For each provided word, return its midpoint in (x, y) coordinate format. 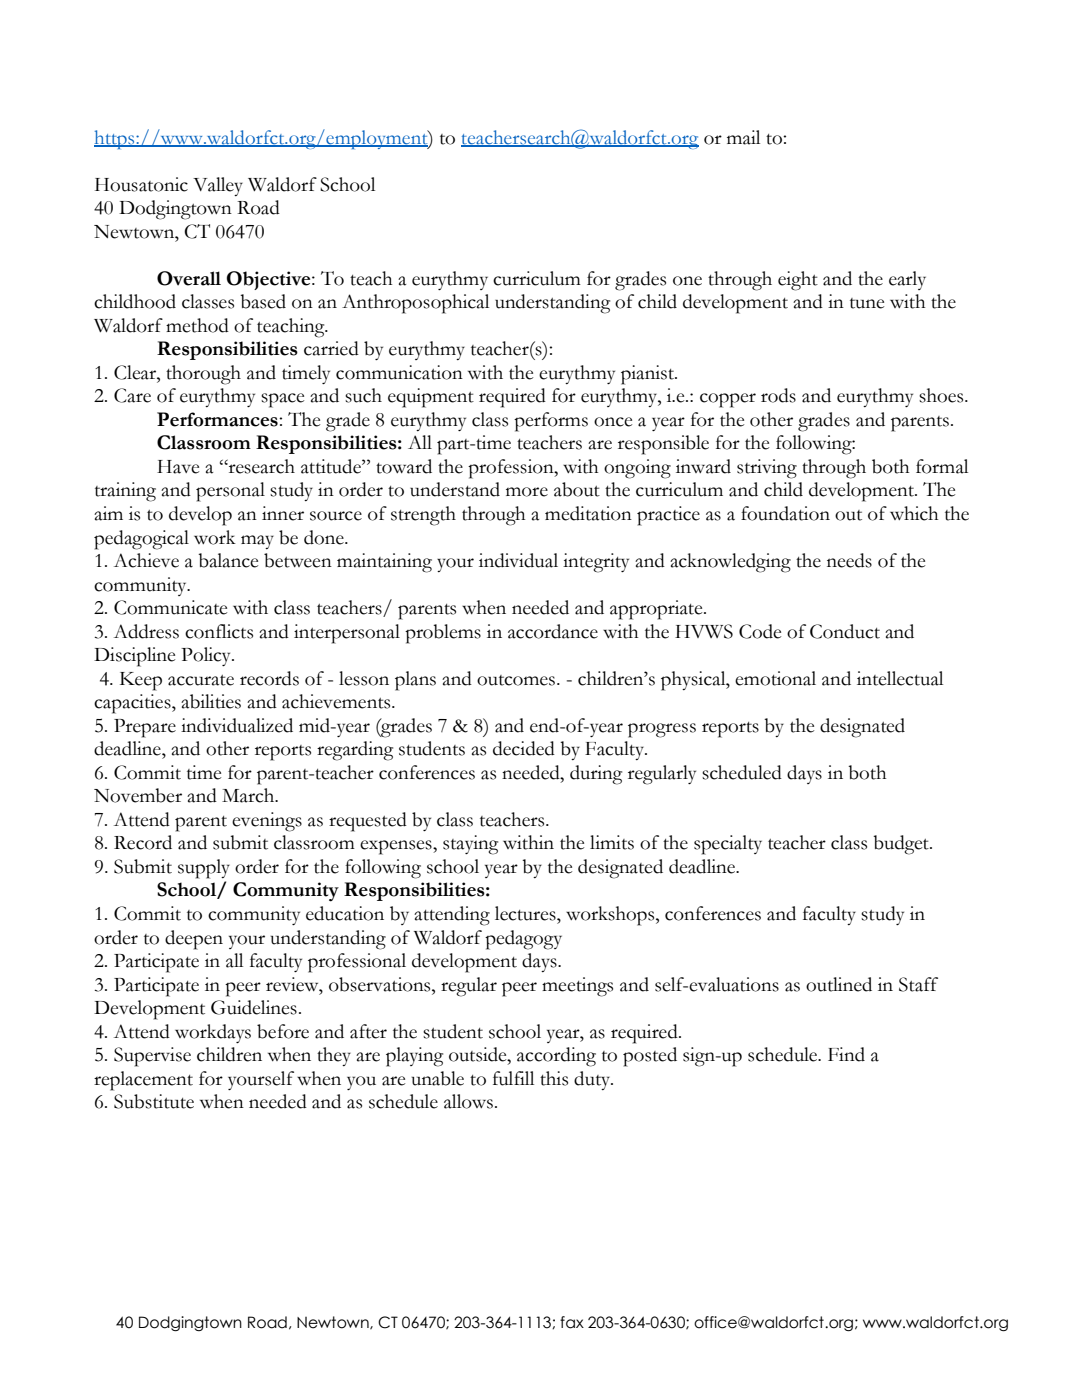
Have (178, 467)
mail (743, 137)
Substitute (154, 1101)
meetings (577, 987)
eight (798, 281)
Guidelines (254, 1007)
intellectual (900, 678)
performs (551, 422)
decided (524, 748)
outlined (839, 984)
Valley (218, 186)
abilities (211, 701)
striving (767, 469)
